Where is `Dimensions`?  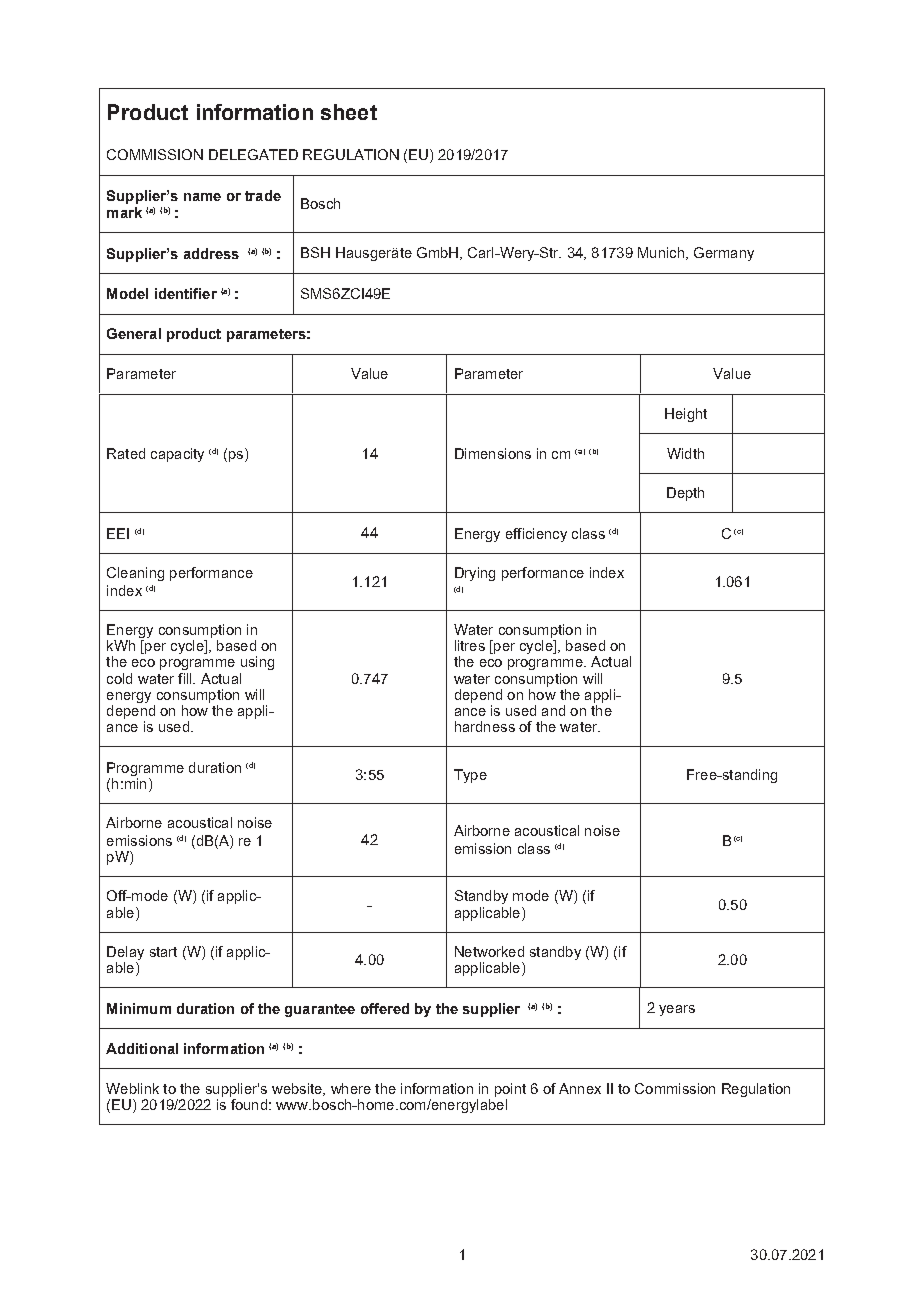 Dimensions is located at coordinates (493, 453).
